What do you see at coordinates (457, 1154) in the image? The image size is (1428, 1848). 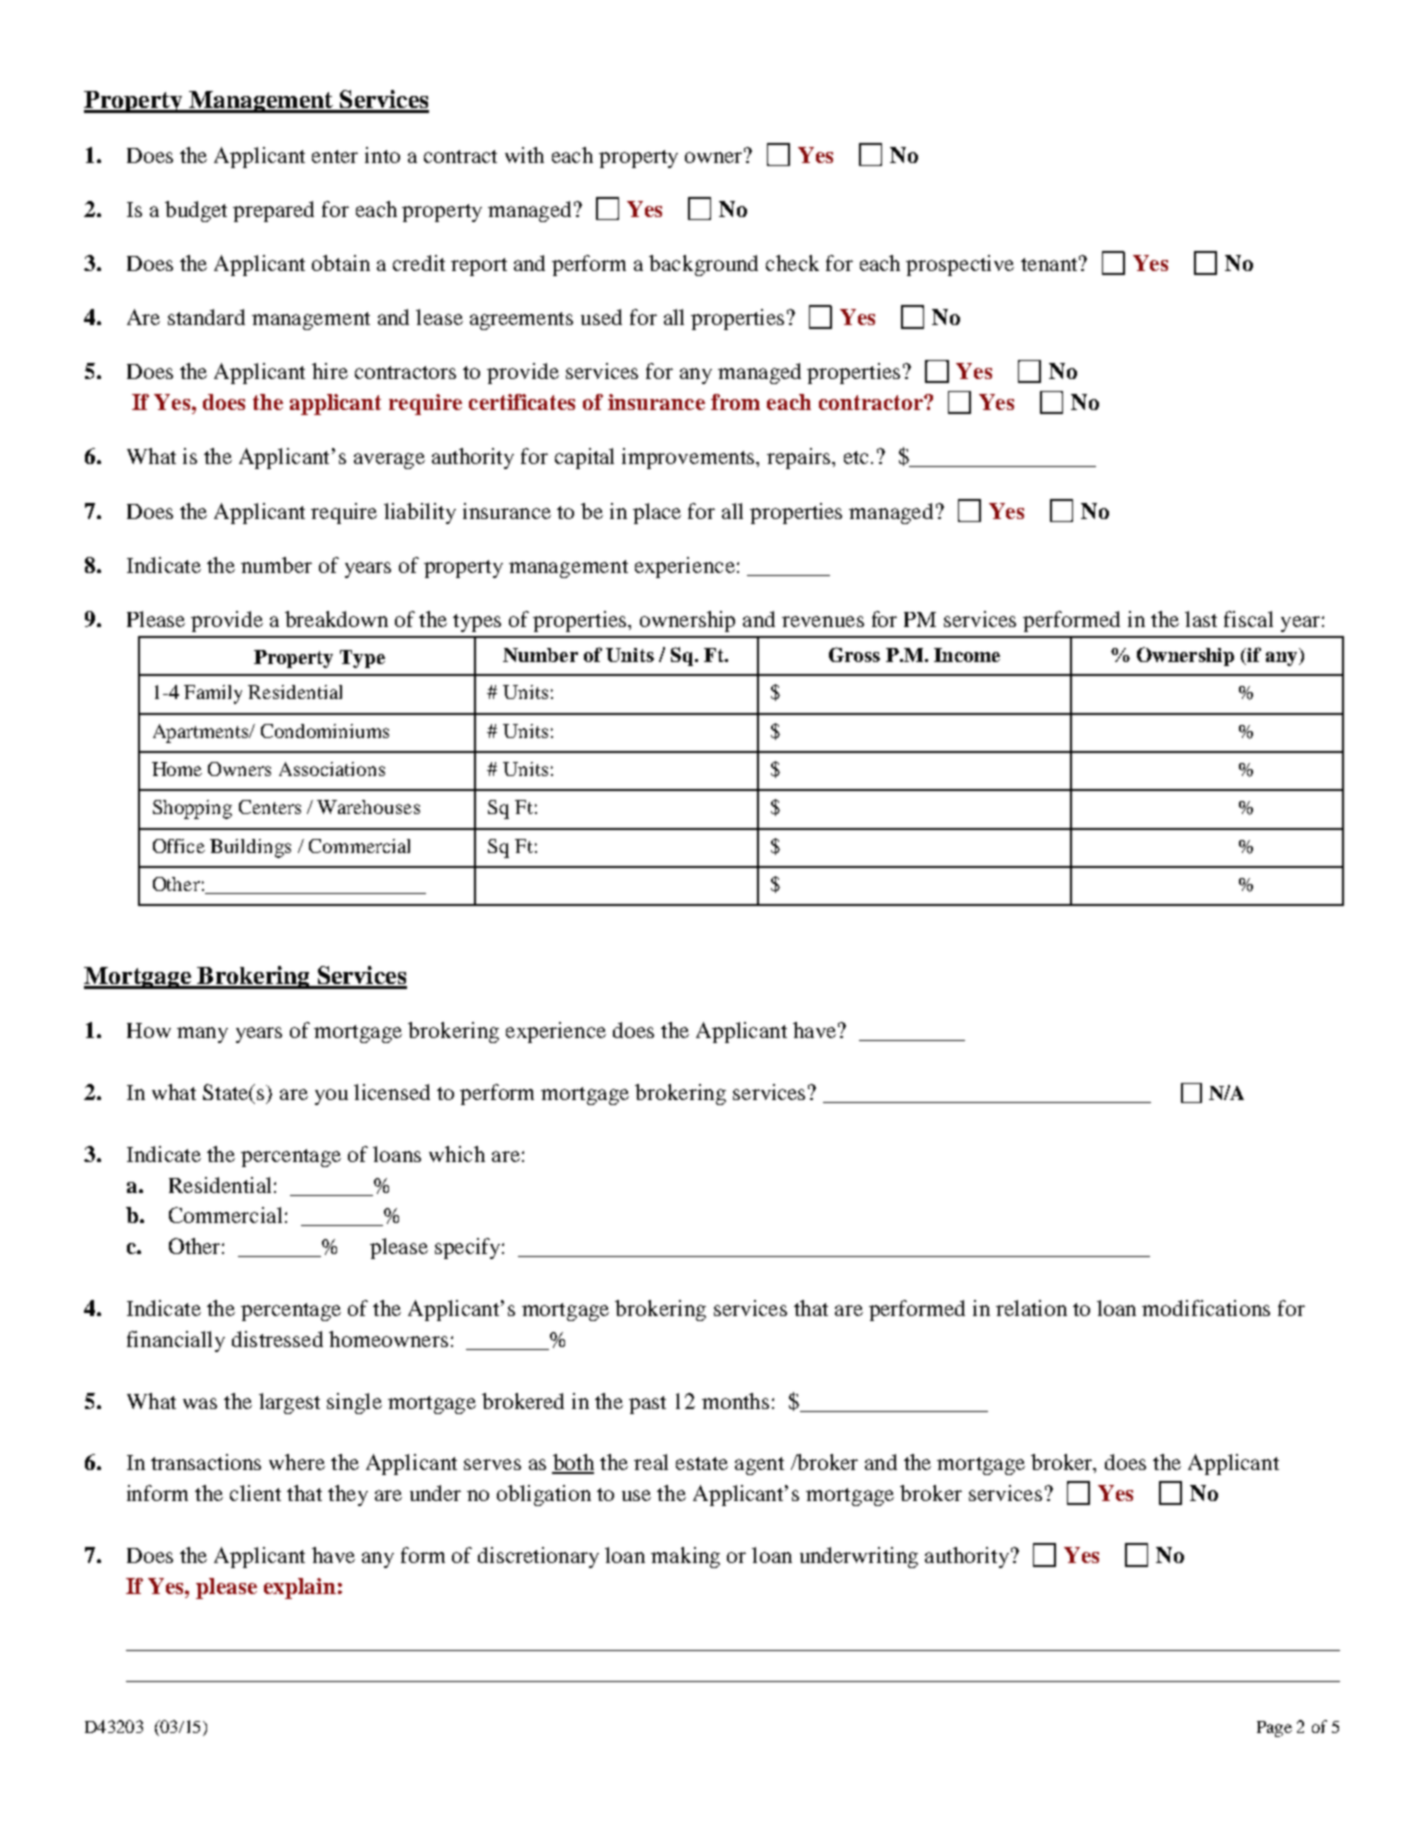 I see `which` at bounding box center [457, 1154].
